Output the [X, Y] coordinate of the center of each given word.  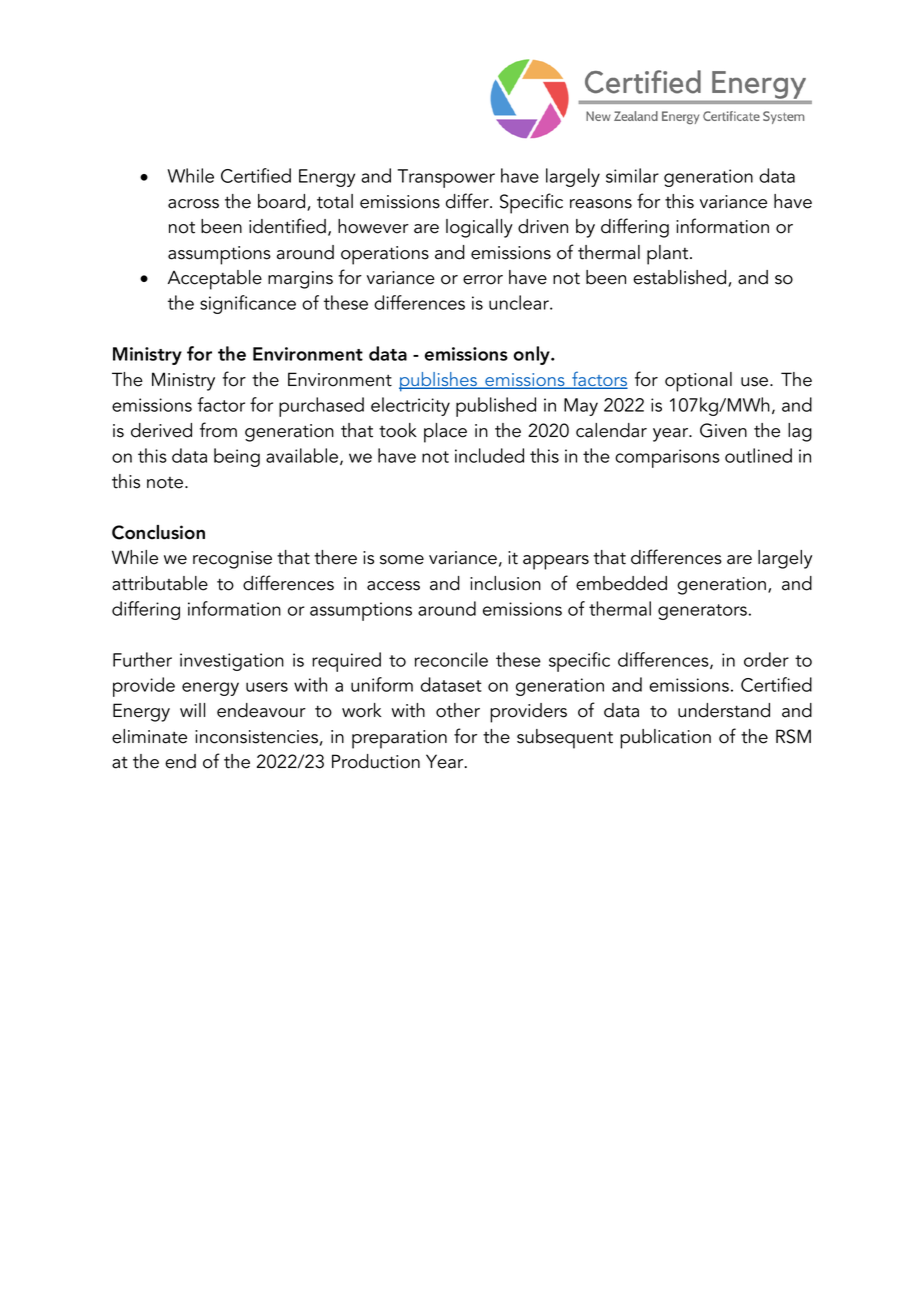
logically [479, 228]
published [496, 407]
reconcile [451, 659]
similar [632, 175]
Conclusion [158, 532]
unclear [520, 302]
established [681, 278]
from [218, 430]
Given [723, 430]
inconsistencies [256, 737]
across [193, 204]
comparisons [667, 458]
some [402, 560]
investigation [232, 662]
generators [702, 612]
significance [248, 304]
